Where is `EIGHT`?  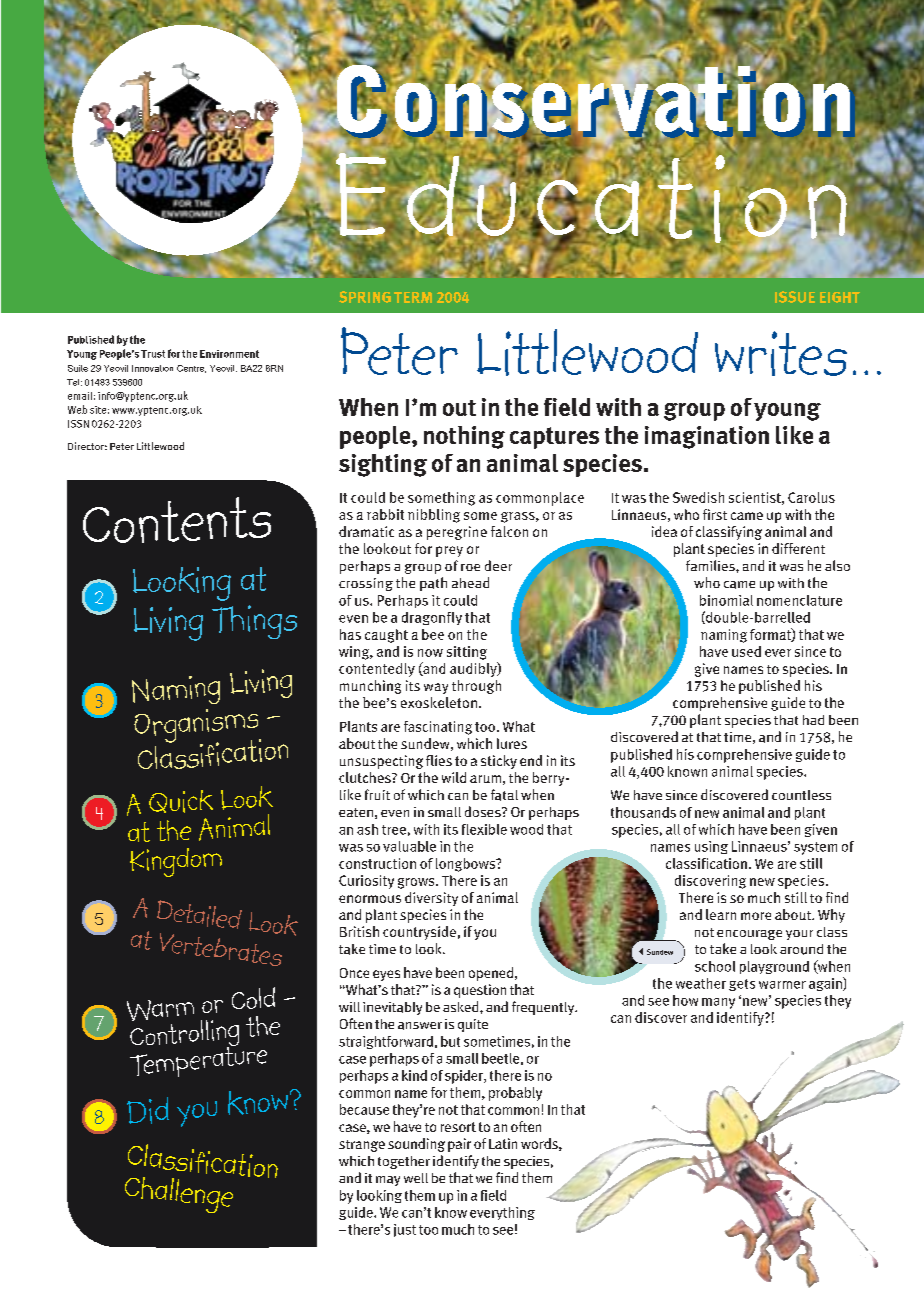
EIGHT is located at coordinates (840, 297).
